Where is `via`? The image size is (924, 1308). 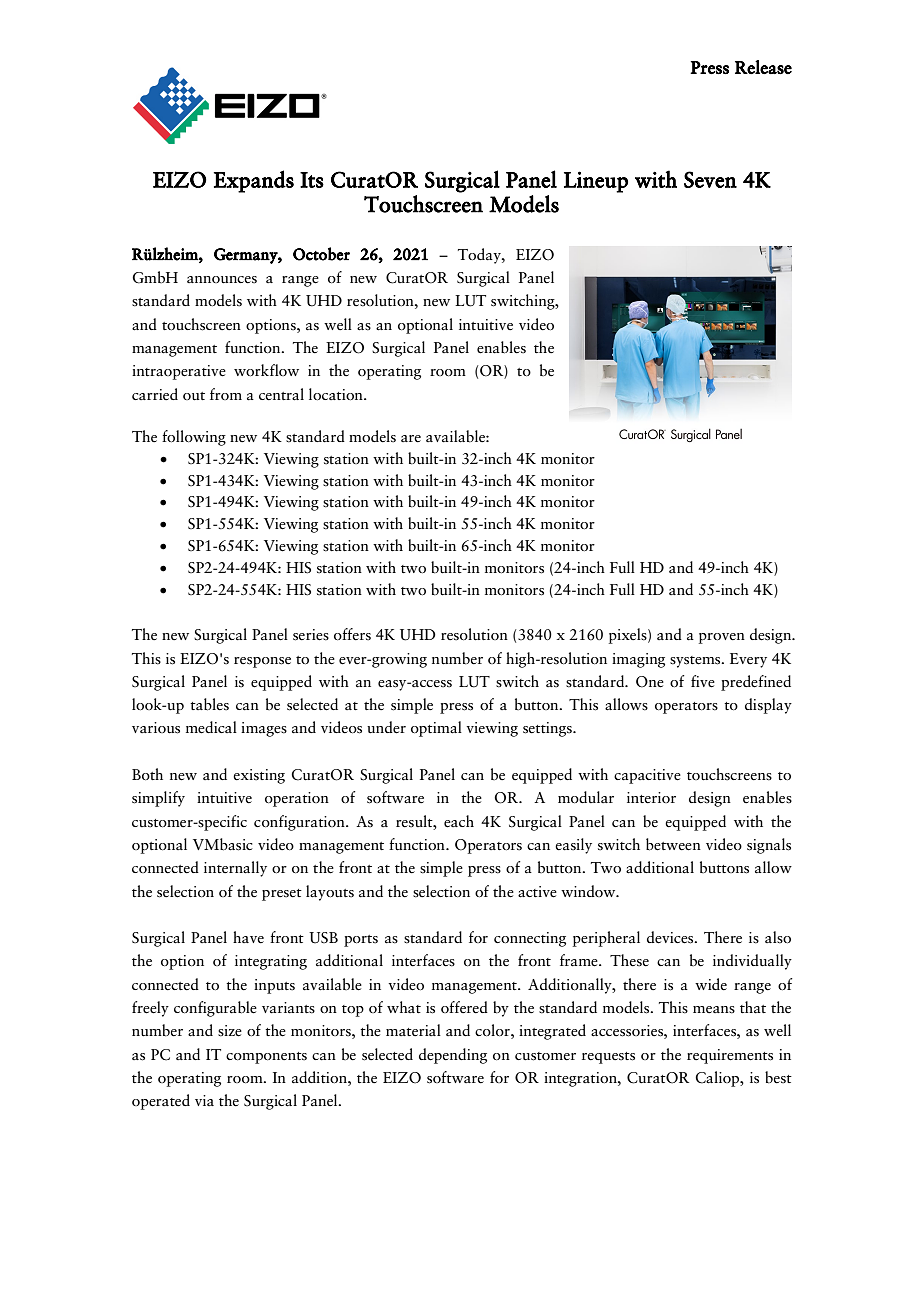
via is located at coordinates (204, 1100).
